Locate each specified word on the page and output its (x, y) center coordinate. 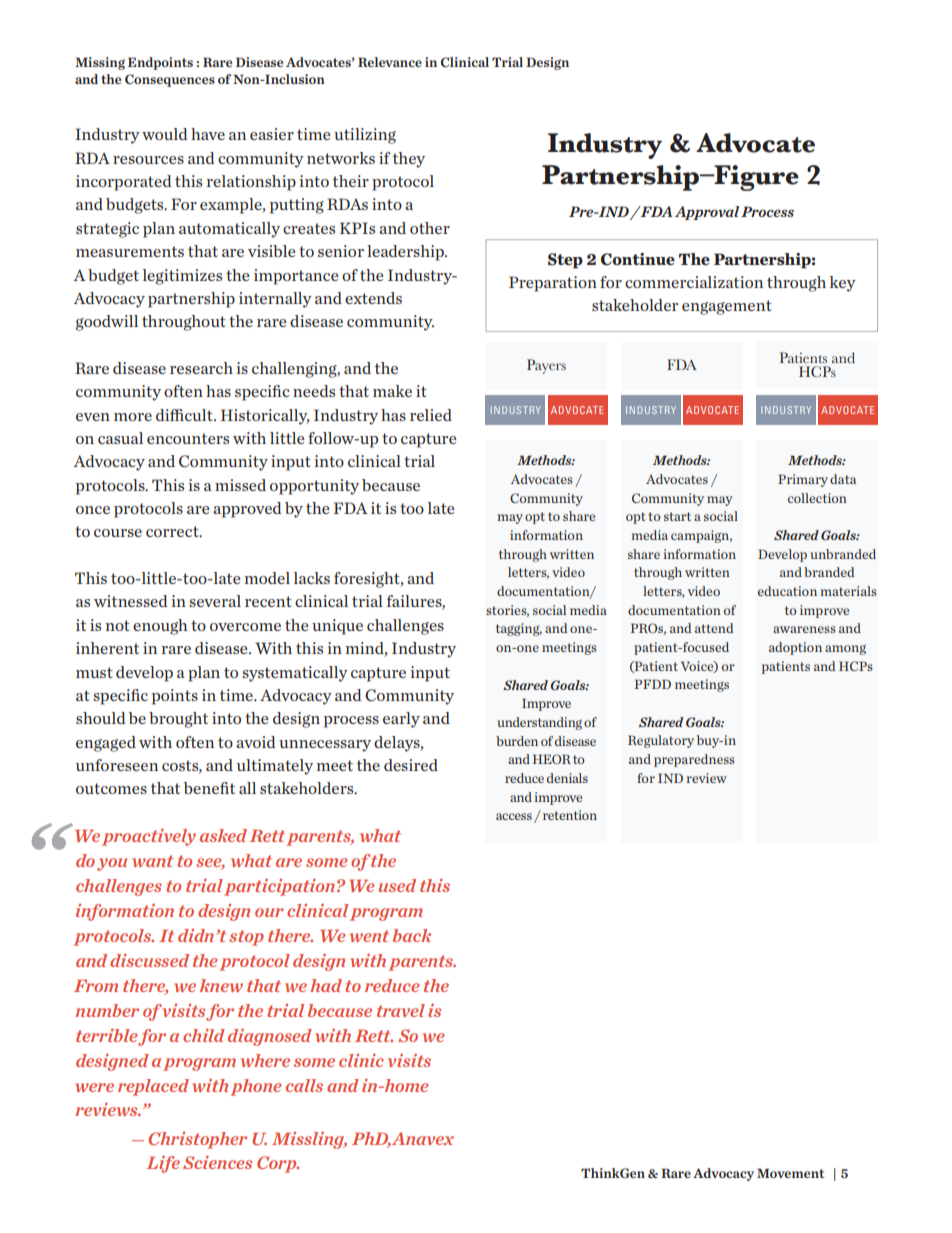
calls (304, 1085)
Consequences (170, 80)
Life (163, 1164)
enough (160, 627)
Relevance (390, 62)
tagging (519, 629)
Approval (707, 213)
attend (714, 628)
